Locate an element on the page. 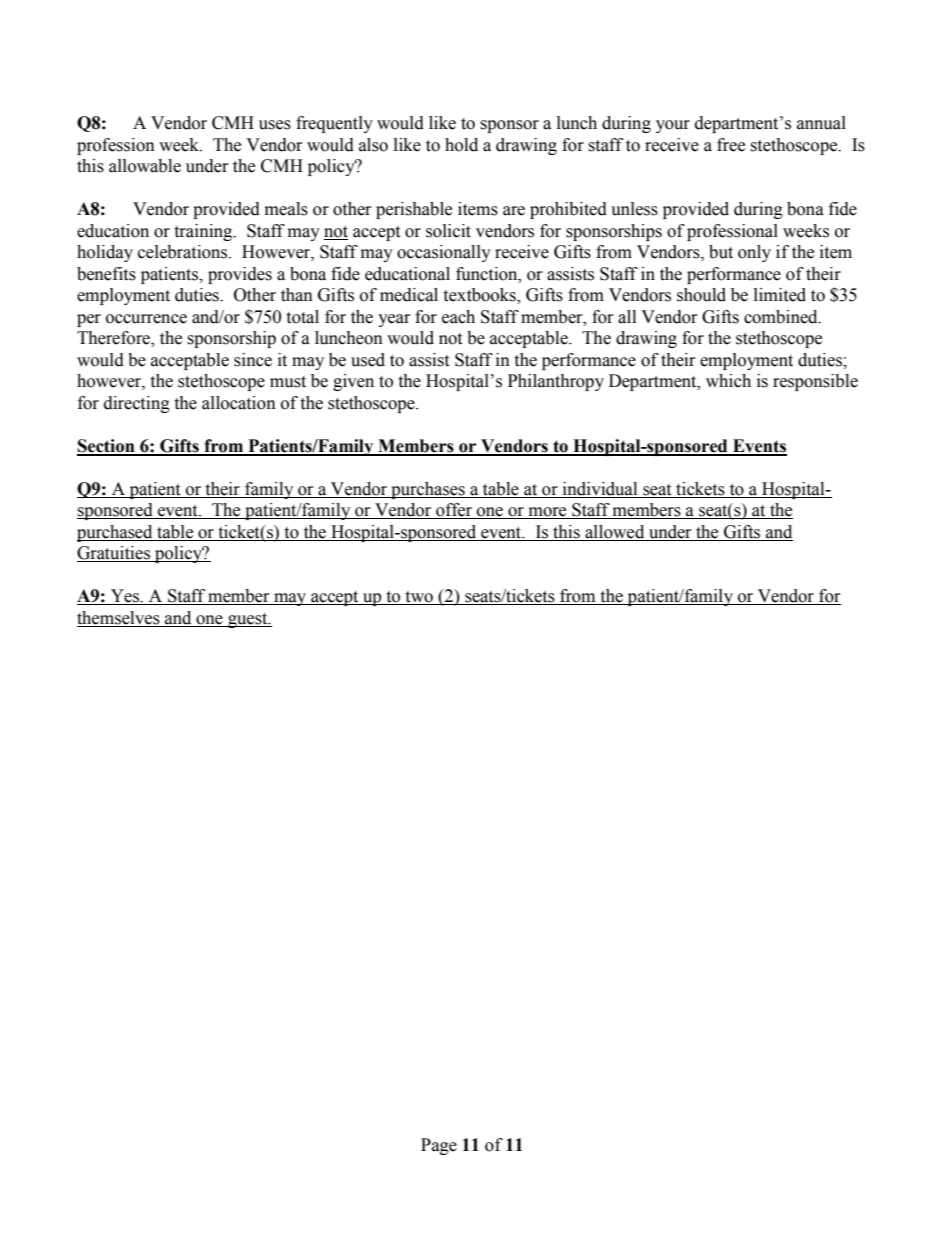 This document has width=952, height=1233. guest is located at coordinates (248, 620).
